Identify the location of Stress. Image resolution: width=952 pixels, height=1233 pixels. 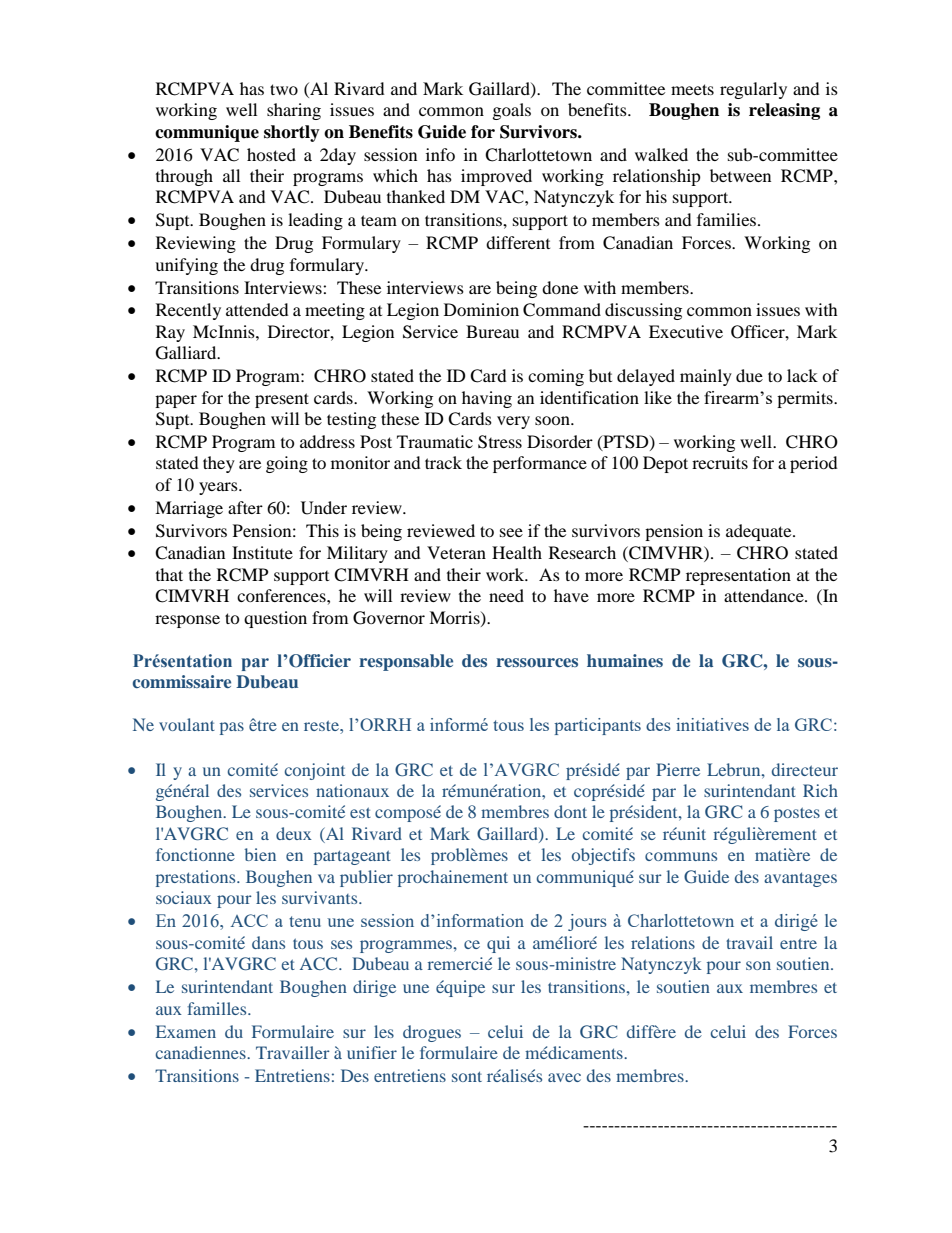
(500, 442).
